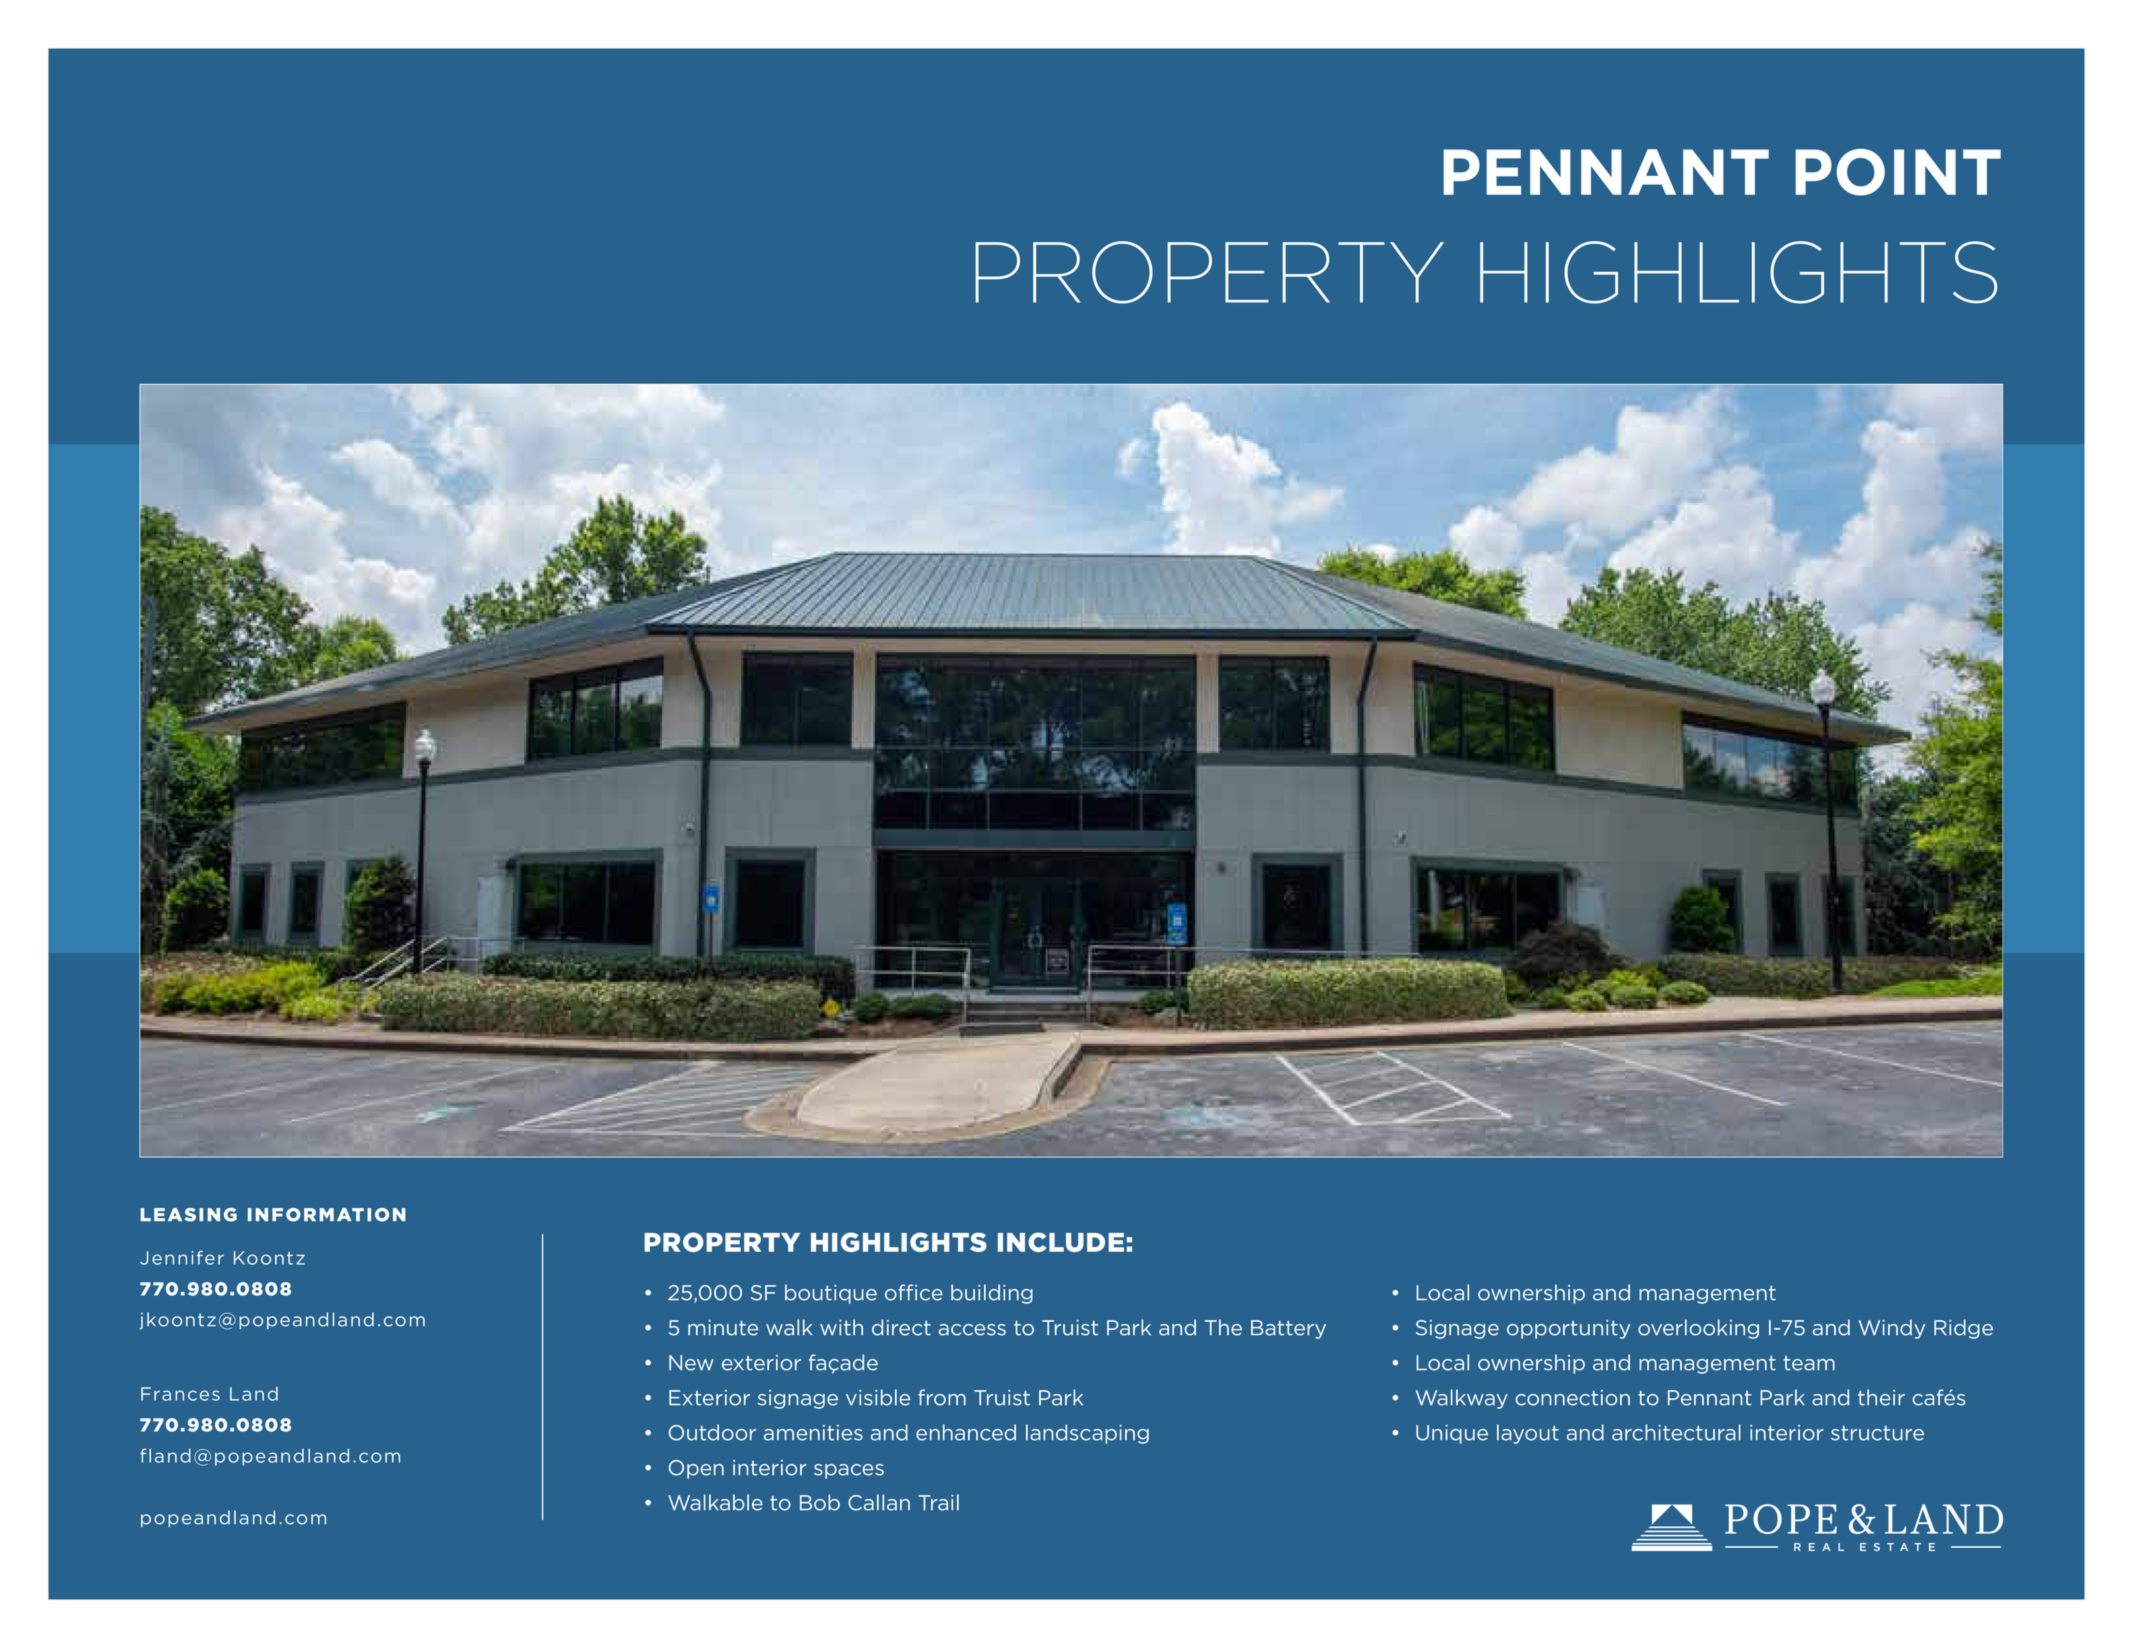 Image resolution: width=2133 pixels, height=1648 pixels. What do you see at coordinates (1061, 1242) in the image?
I see `INCLUDE` at bounding box center [1061, 1242].
